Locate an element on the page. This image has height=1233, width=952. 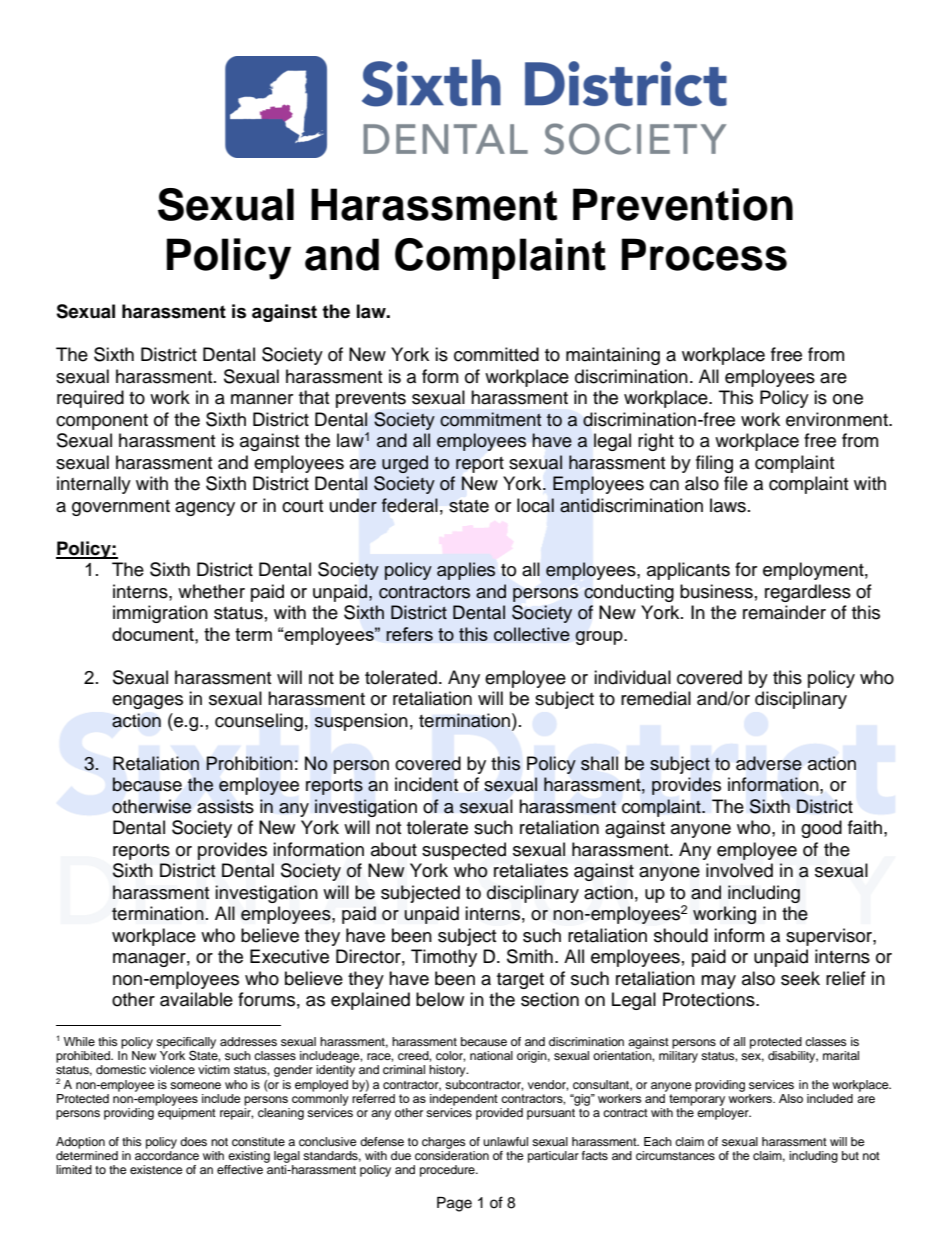
committed is located at coordinates (496, 354).
